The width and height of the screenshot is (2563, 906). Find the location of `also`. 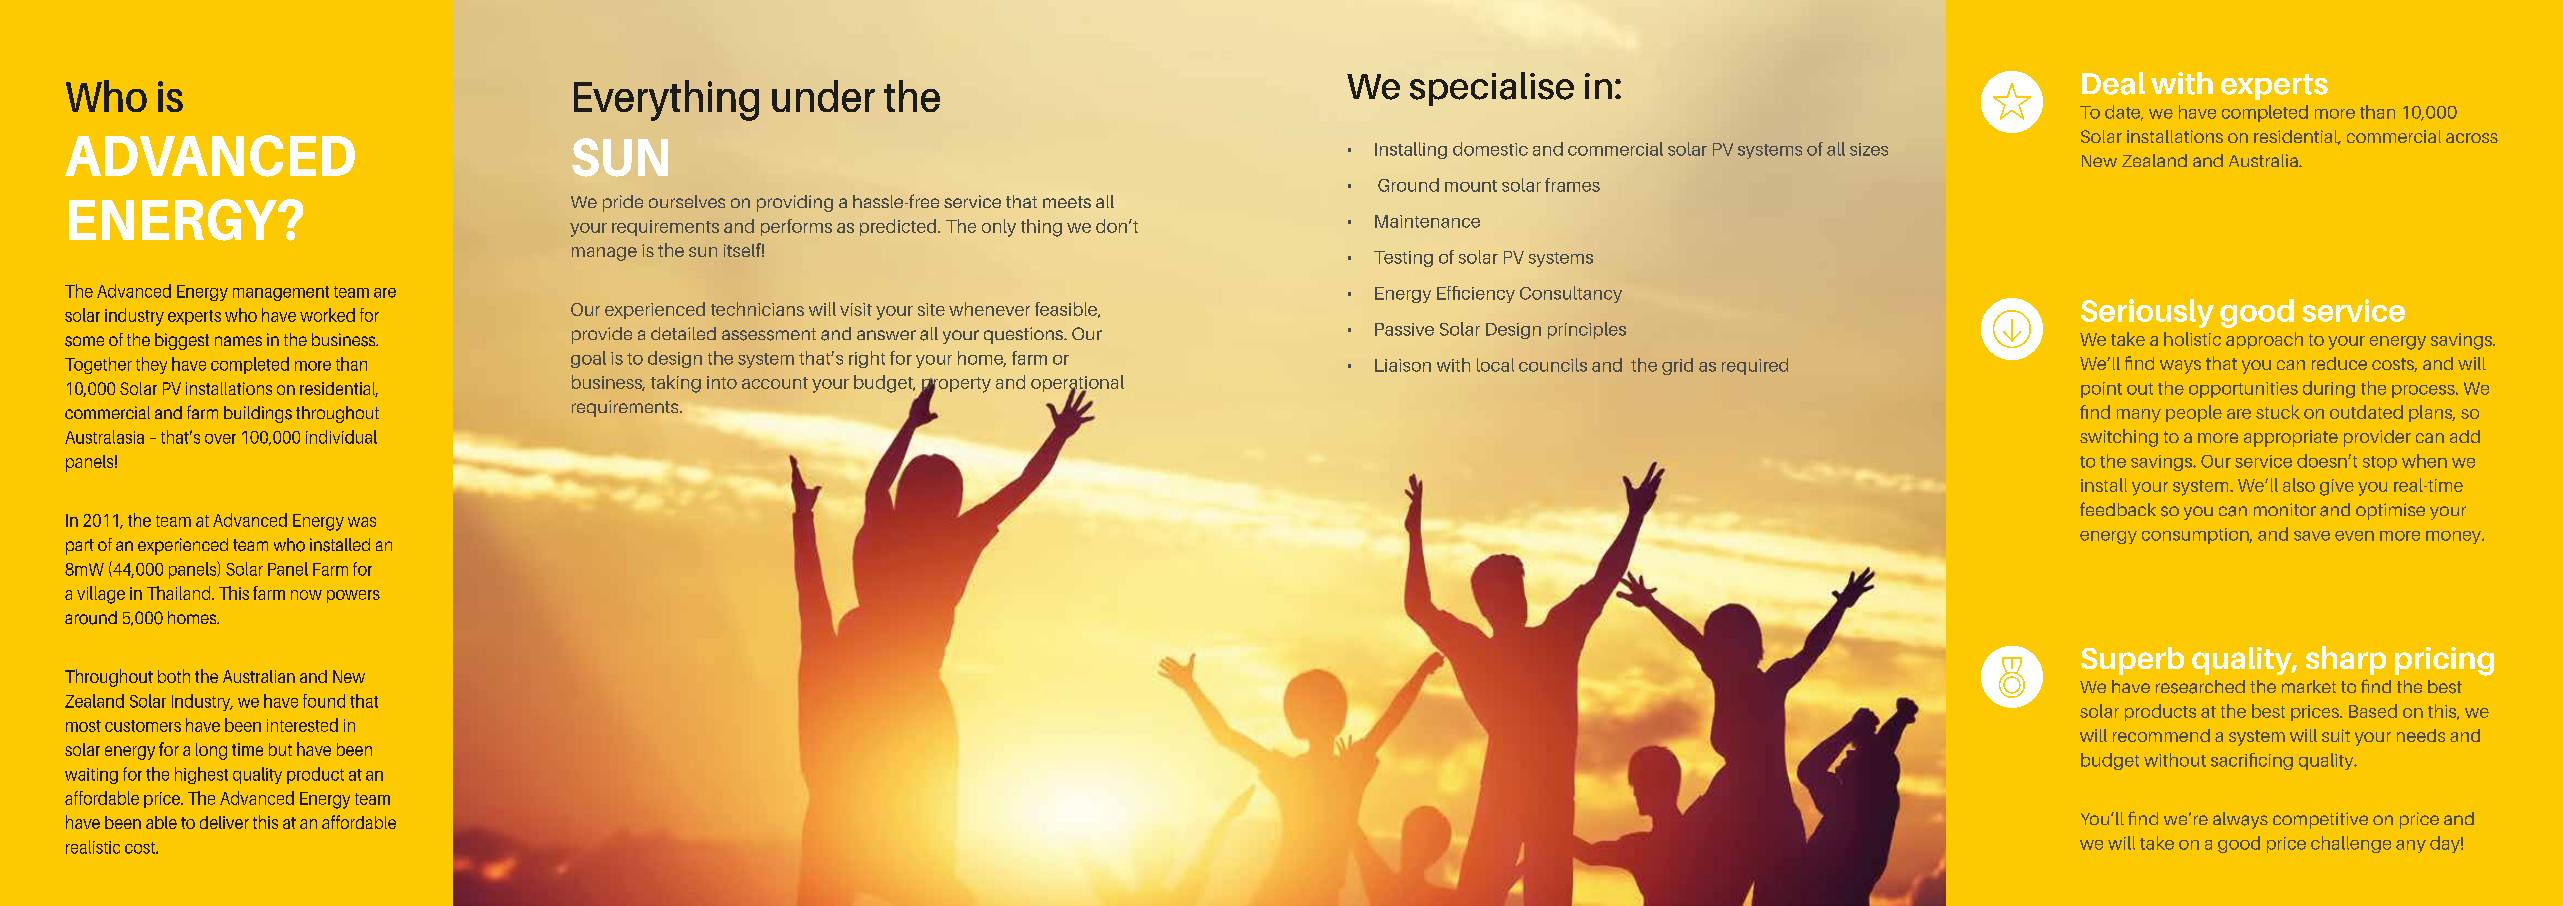

also is located at coordinates (2299, 485).
